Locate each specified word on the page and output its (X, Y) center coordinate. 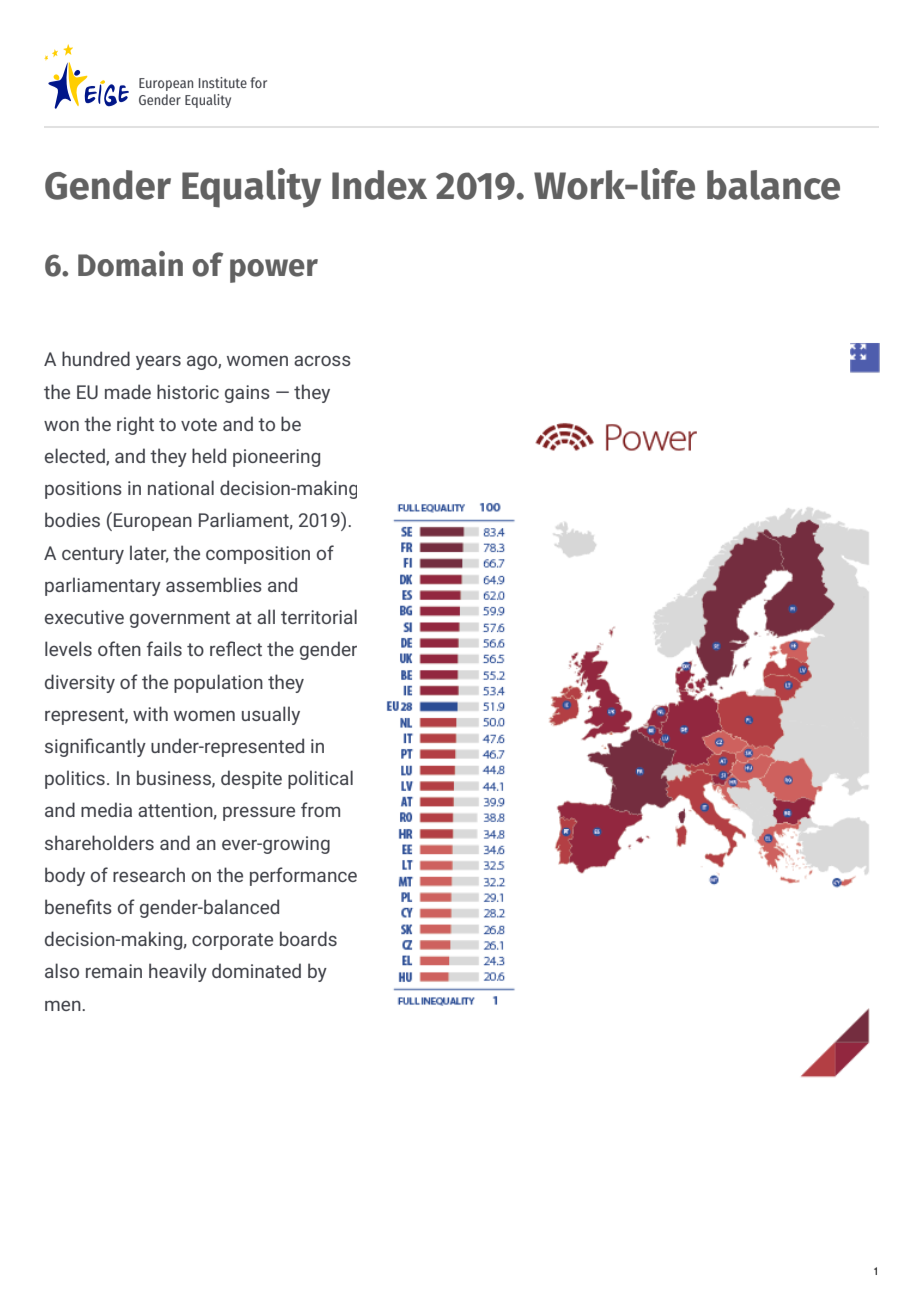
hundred (96, 358)
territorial (319, 616)
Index (379, 185)
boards (308, 938)
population (218, 683)
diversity (80, 683)
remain (114, 971)
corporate (232, 941)
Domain (130, 264)
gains (247, 394)
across (322, 360)
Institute (223, 82)
